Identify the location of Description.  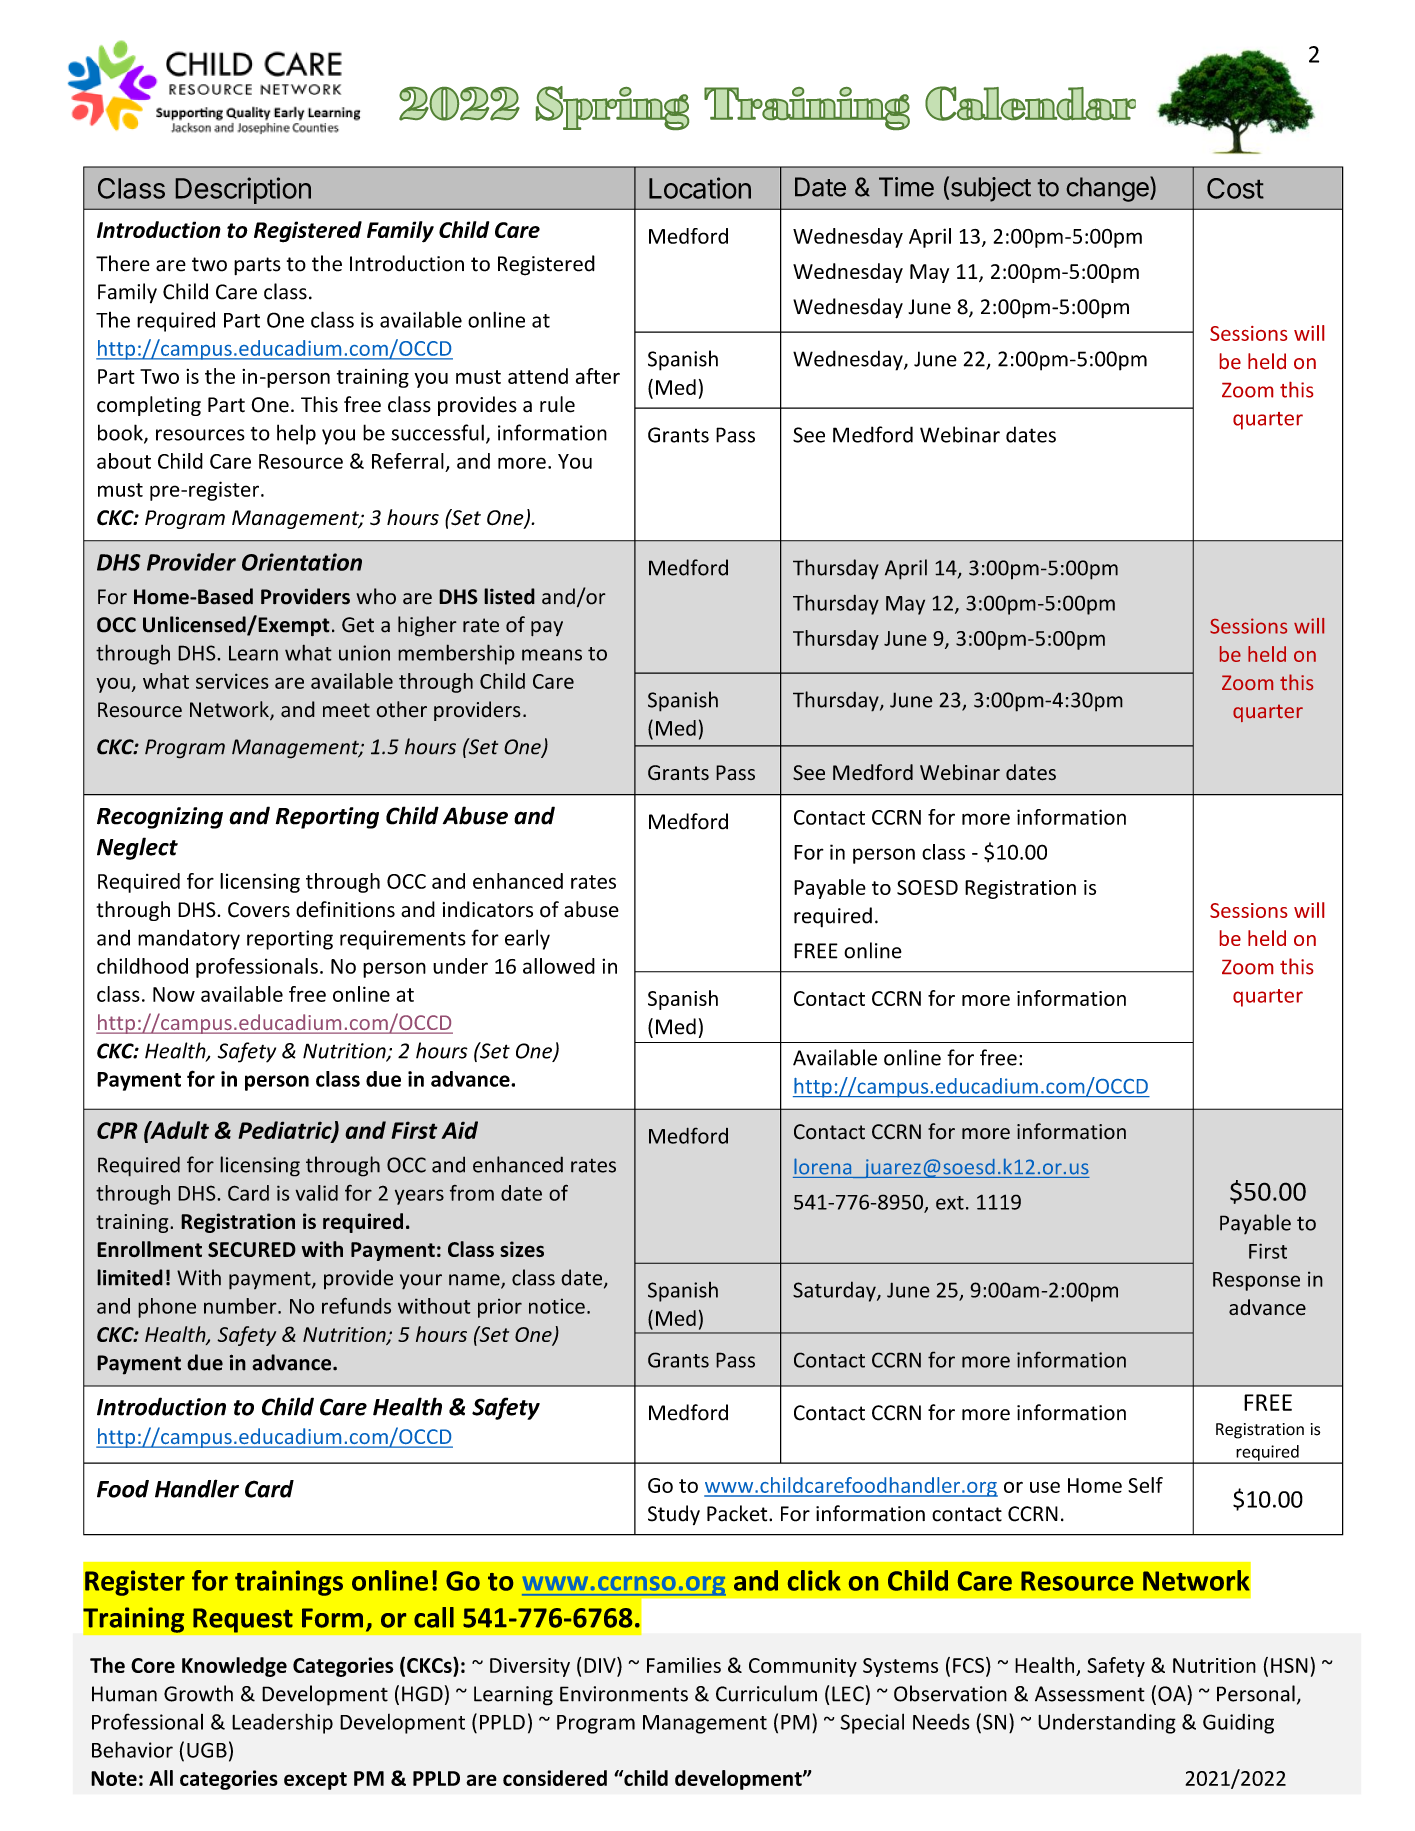
(243, 190).
